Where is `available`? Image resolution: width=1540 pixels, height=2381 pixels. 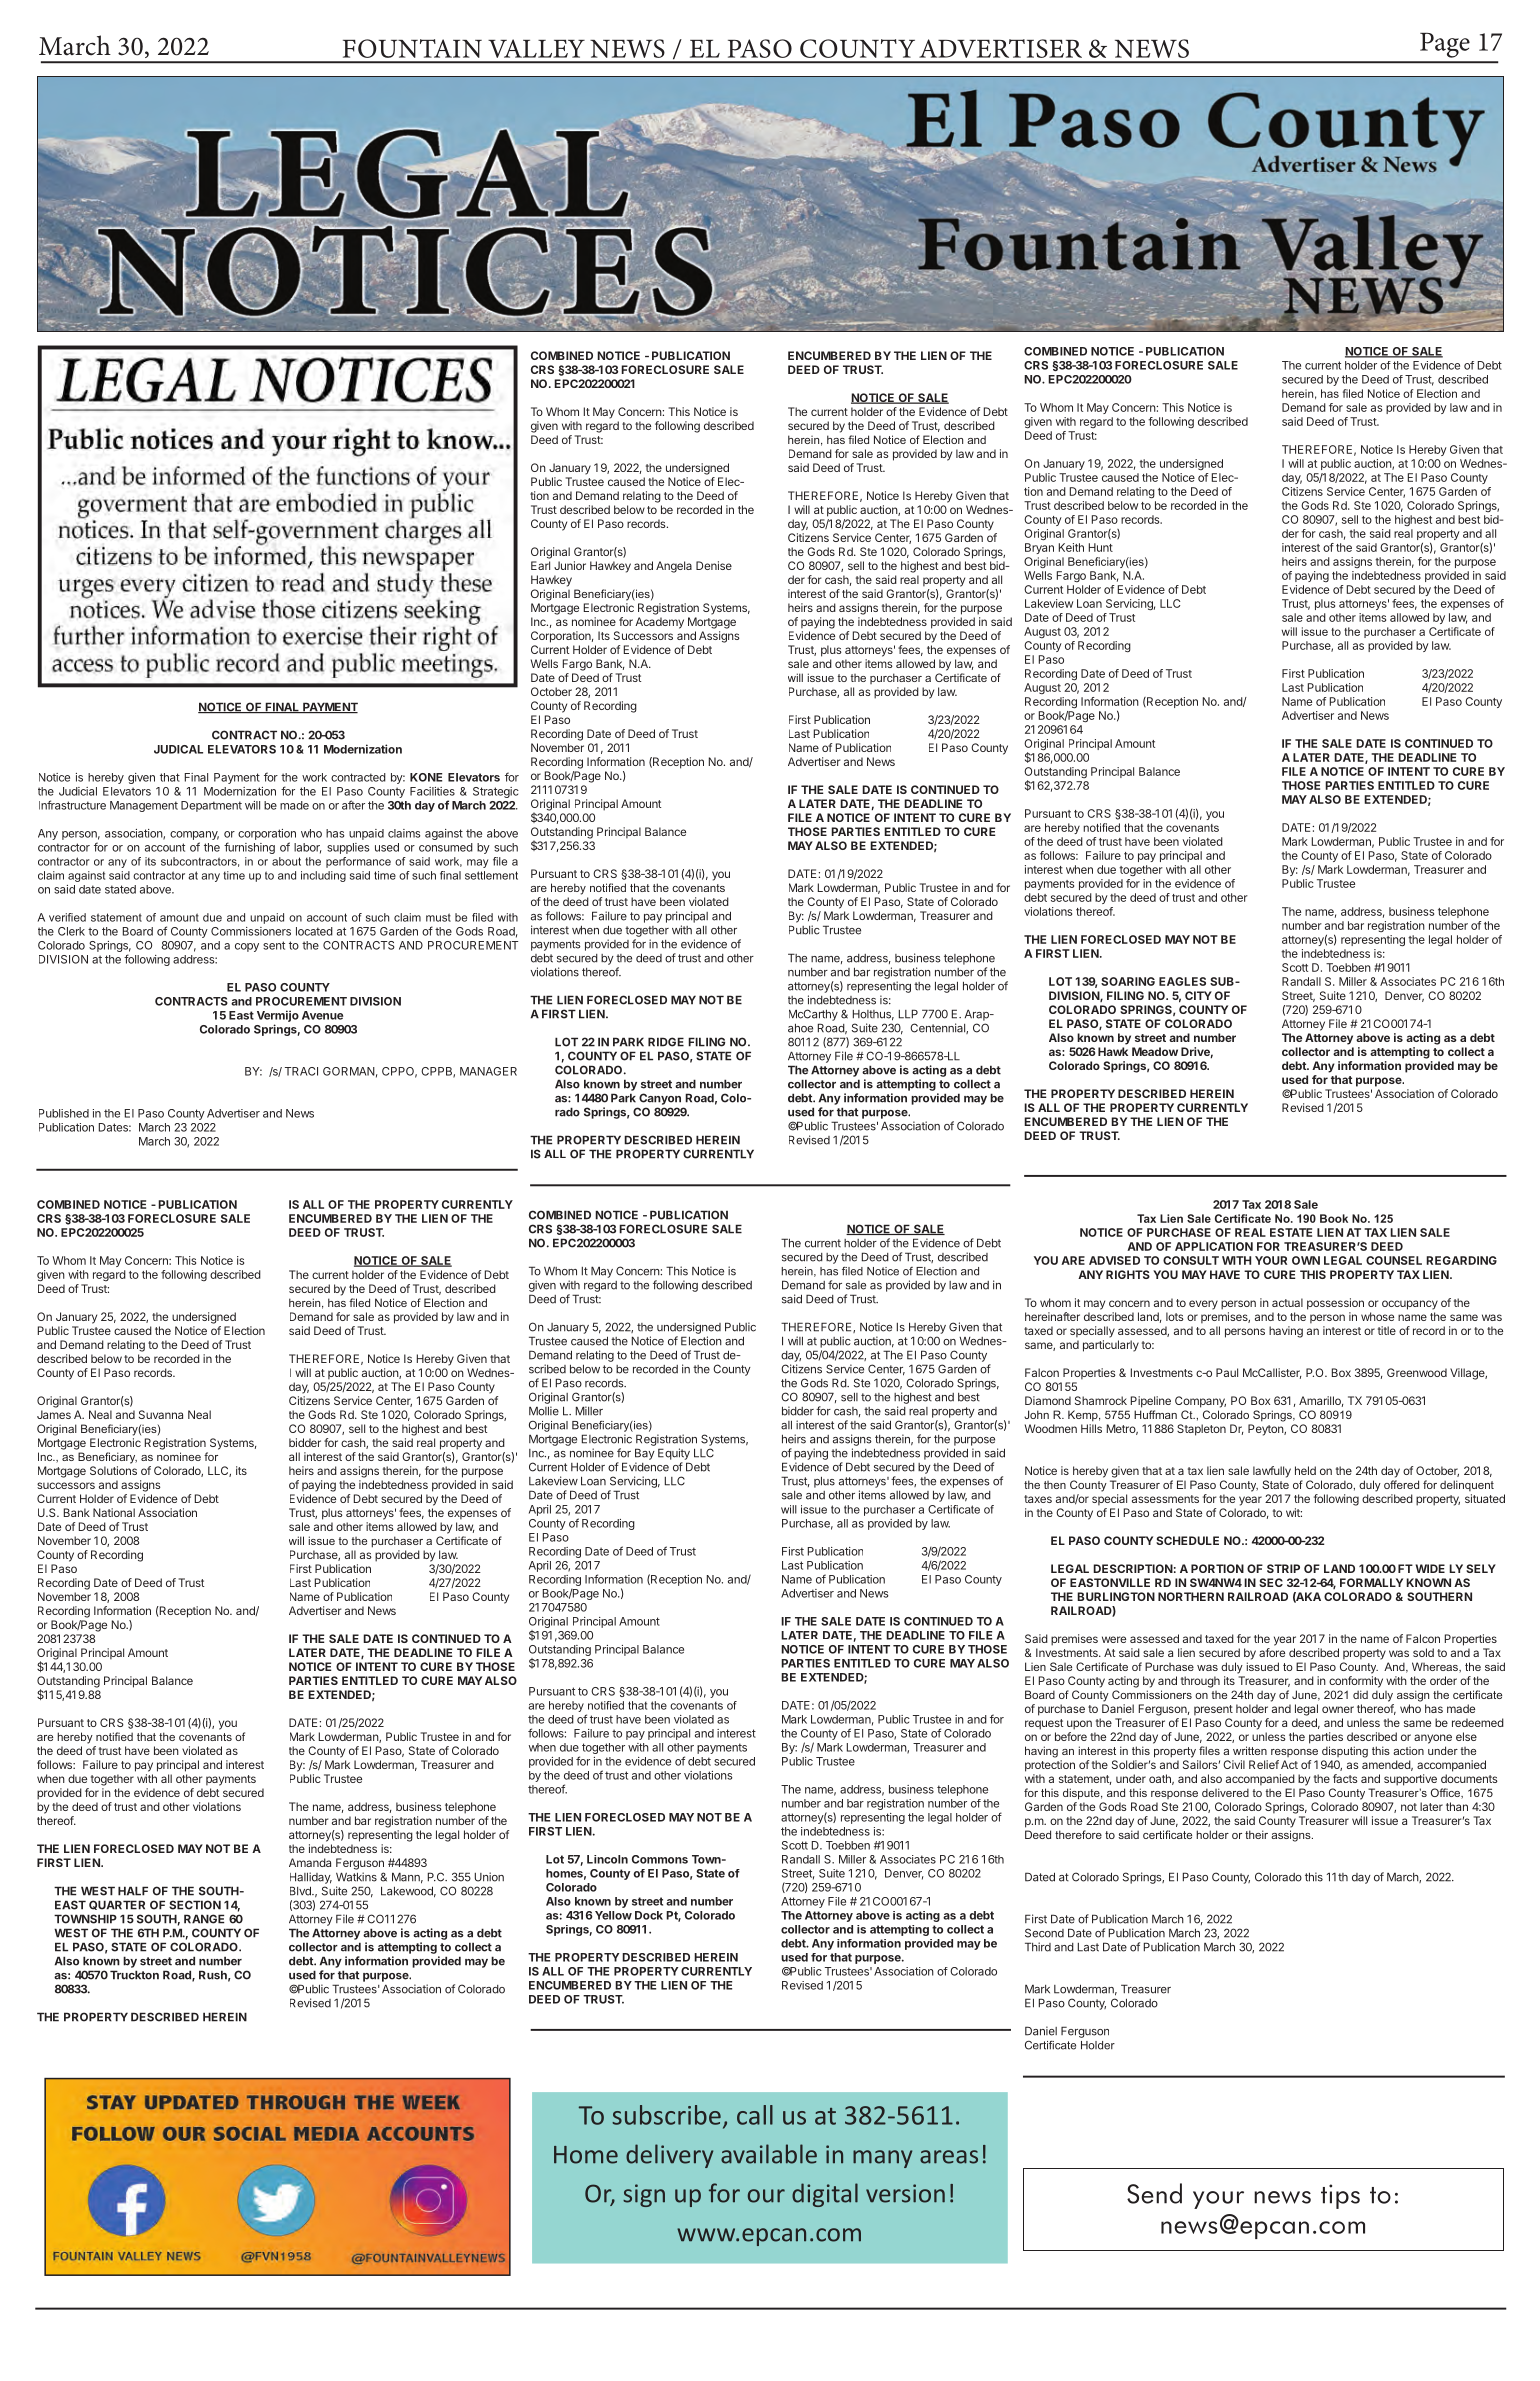
available is located at coordinates (769, 2154).
